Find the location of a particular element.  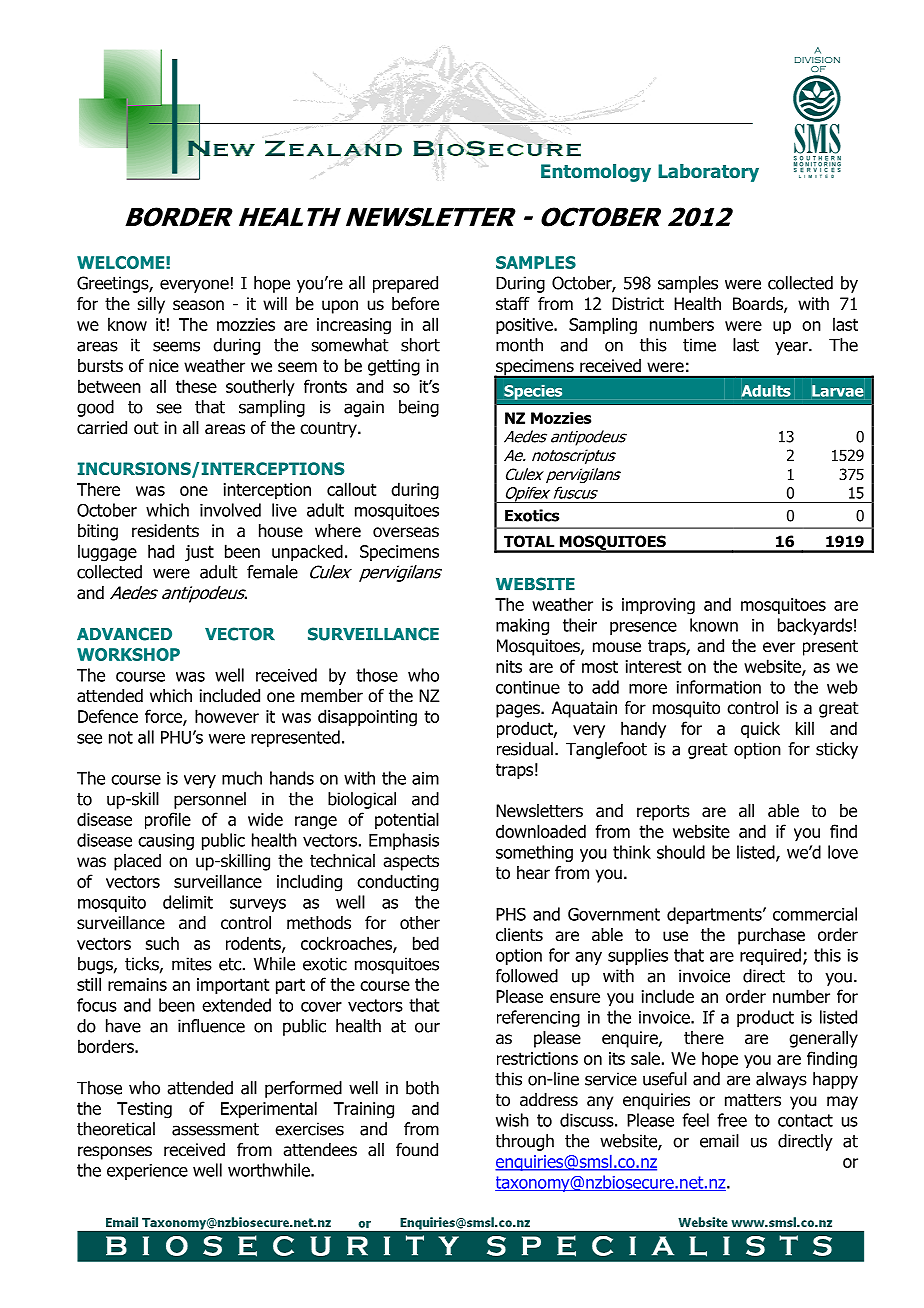

assessment is located at coordinates (215, 1129).
